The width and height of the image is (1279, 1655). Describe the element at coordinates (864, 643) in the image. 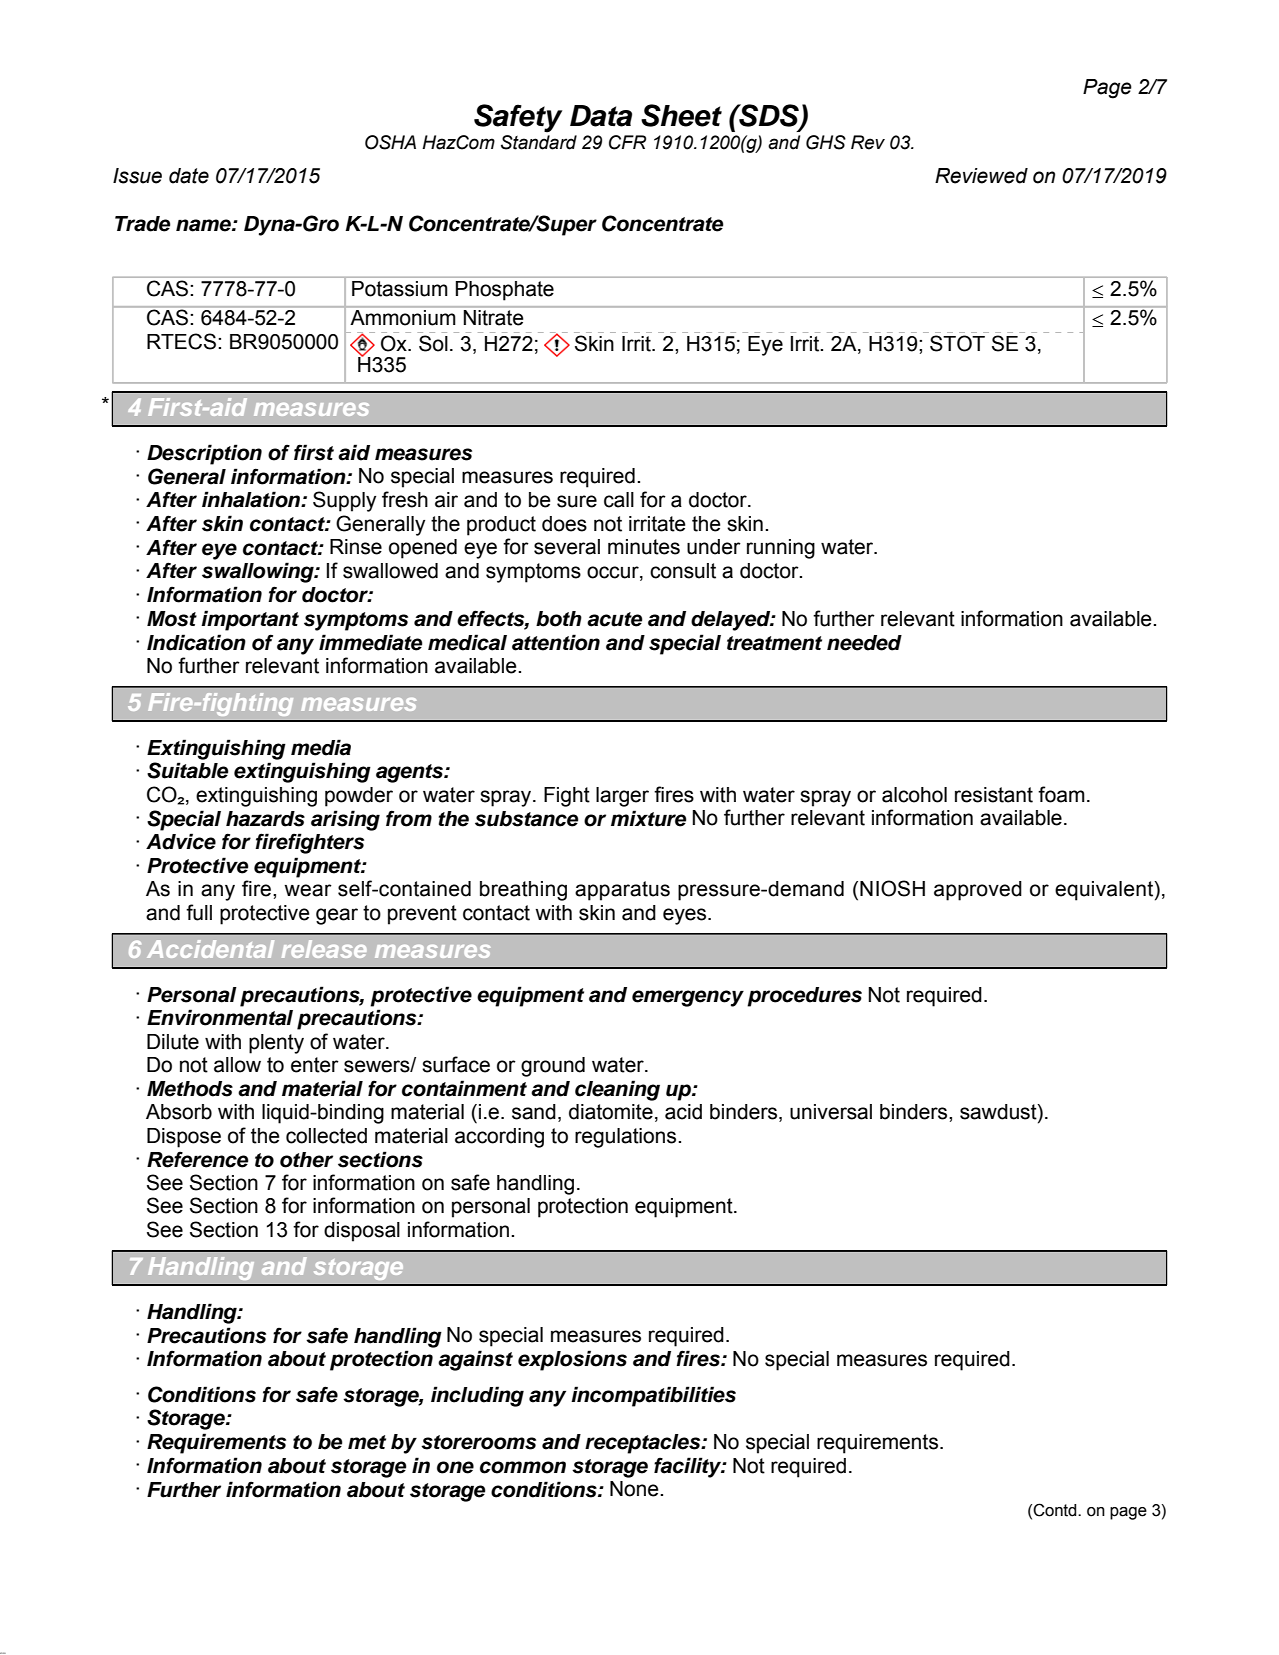

I see `needed` at that location.
